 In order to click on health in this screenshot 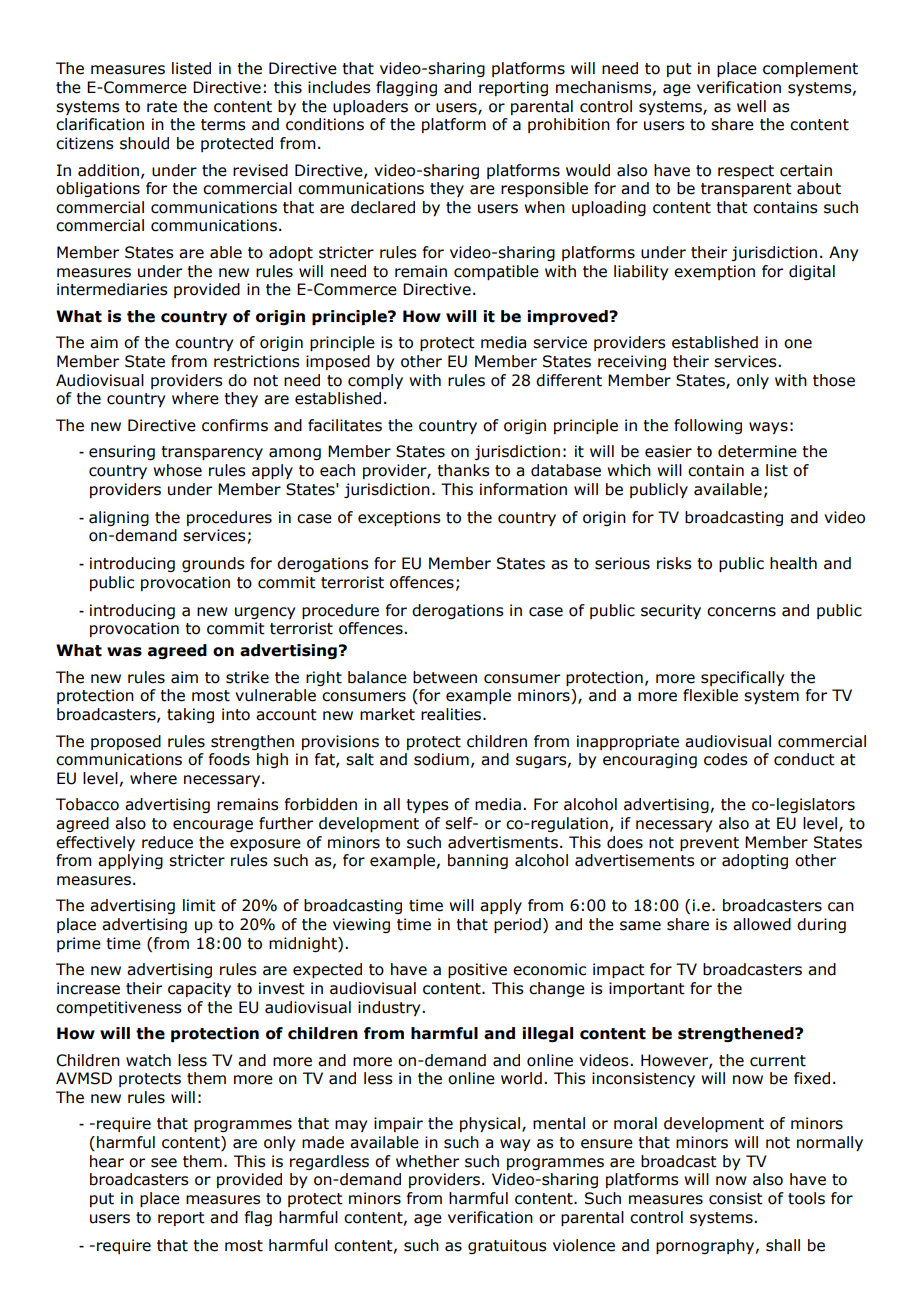, I will do `click(793, 563)`.
